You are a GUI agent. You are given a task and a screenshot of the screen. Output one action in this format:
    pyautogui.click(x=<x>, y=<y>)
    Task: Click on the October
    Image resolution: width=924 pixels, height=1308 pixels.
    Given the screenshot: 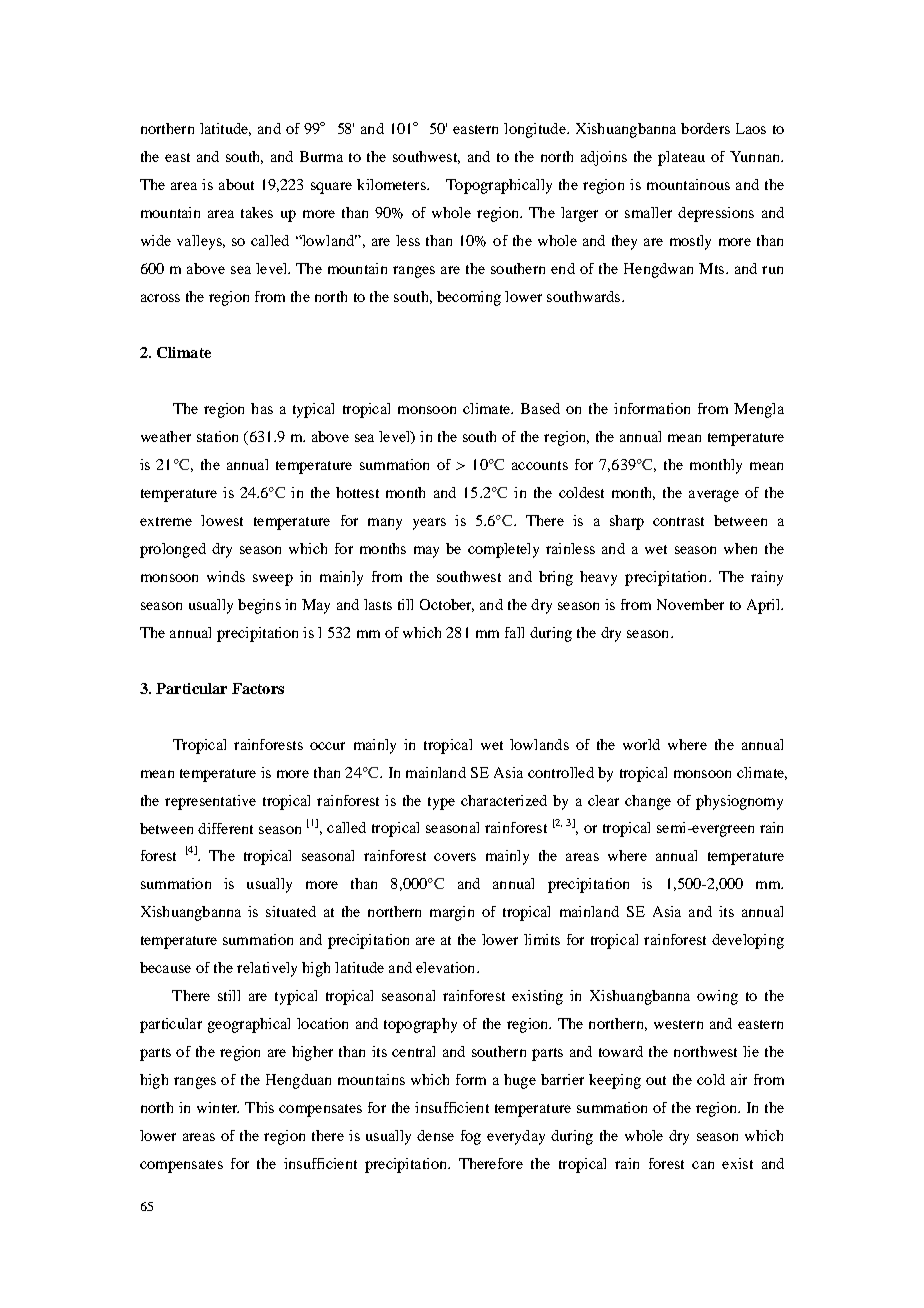 What is the action you would take?
    pyautogui.click(x=447, y=605)
